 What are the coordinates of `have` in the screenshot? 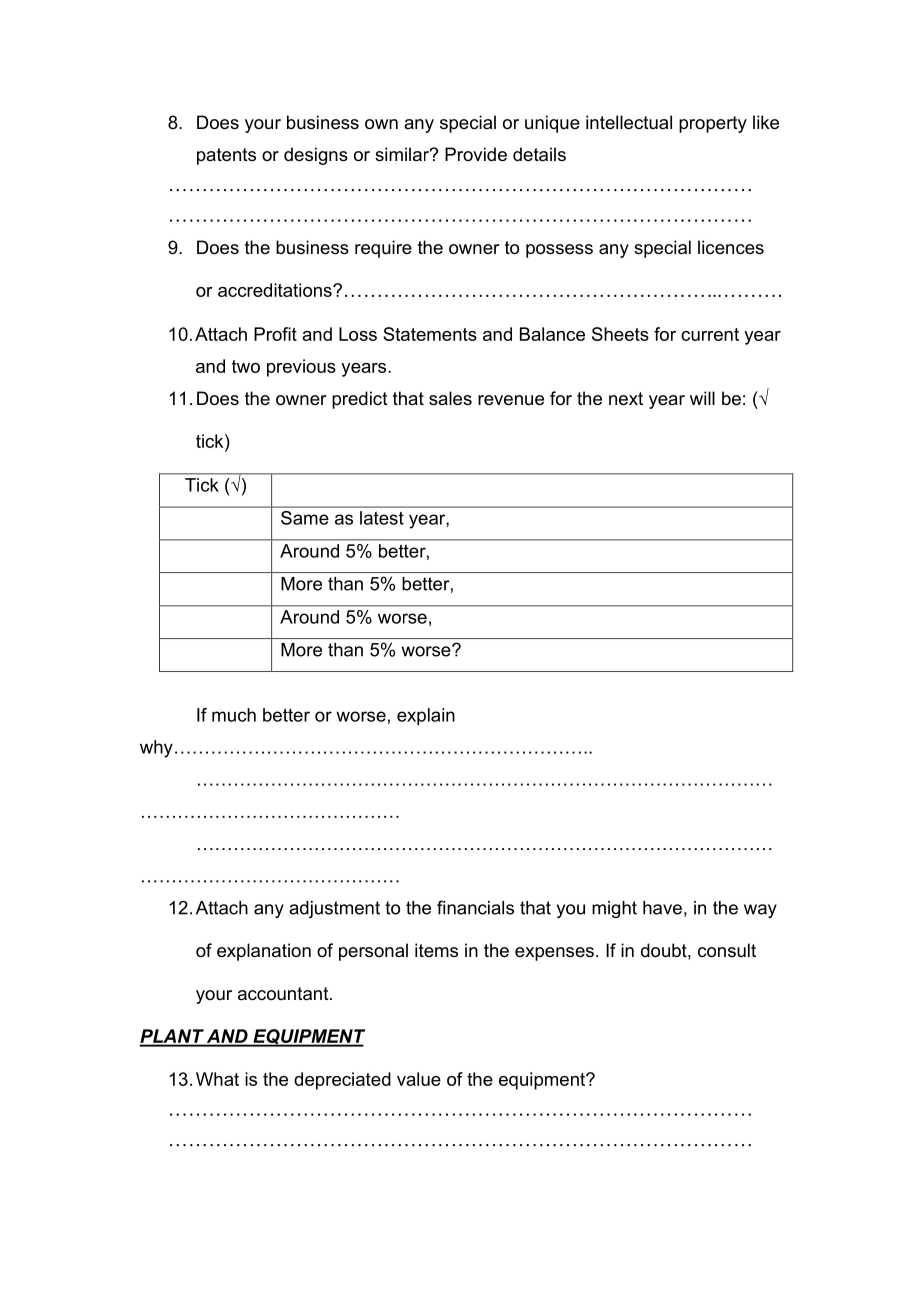 It's located at (662, 908).
